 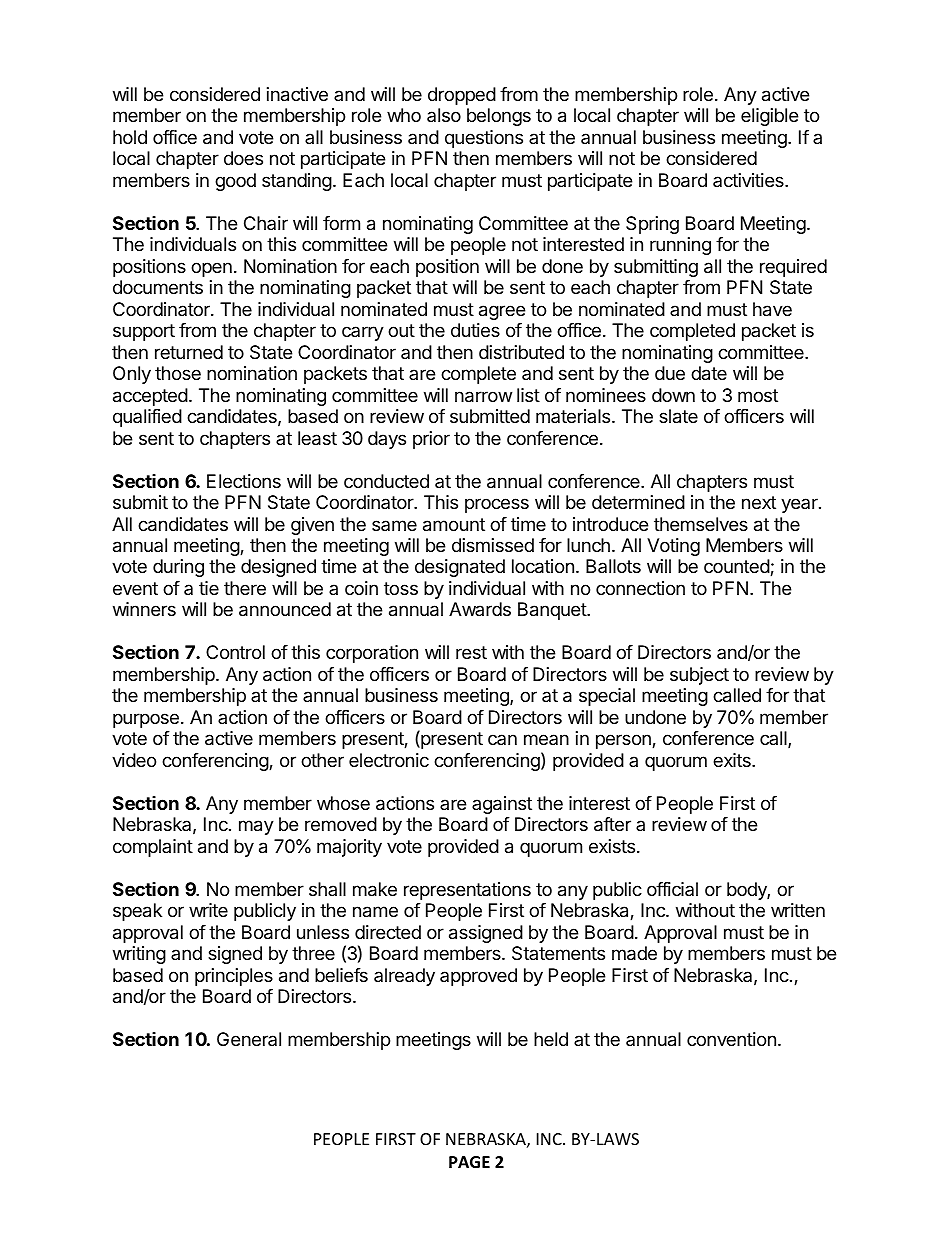 What do you see at coordinates (484, 139) in the screenshot?
I see `questions` at bounding box center [484, 139].
